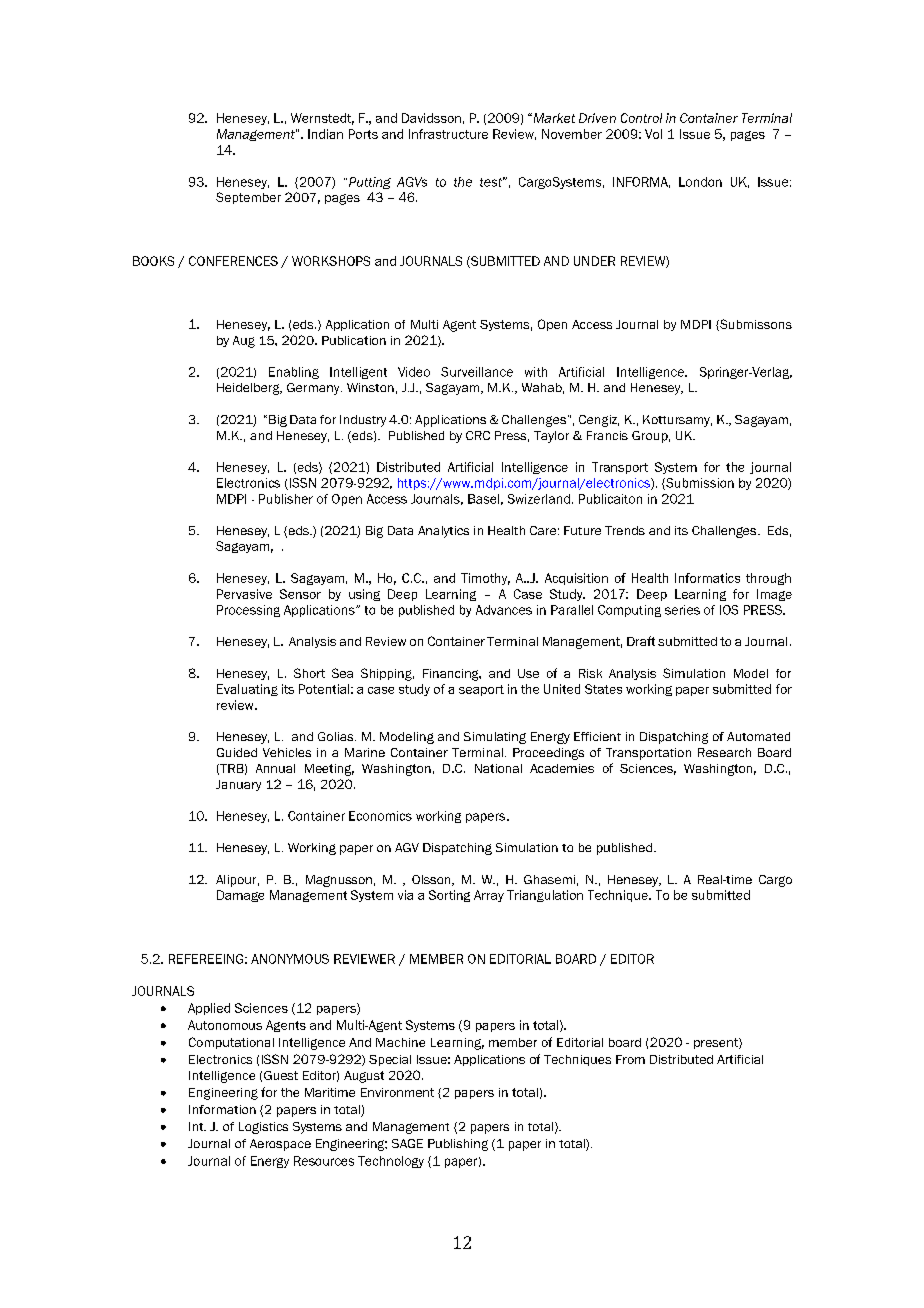 The height and width of the screenshot is (1308, 924). Describe the element at coordinates (248, 198) in the screenshot. I see `September` at that location.
